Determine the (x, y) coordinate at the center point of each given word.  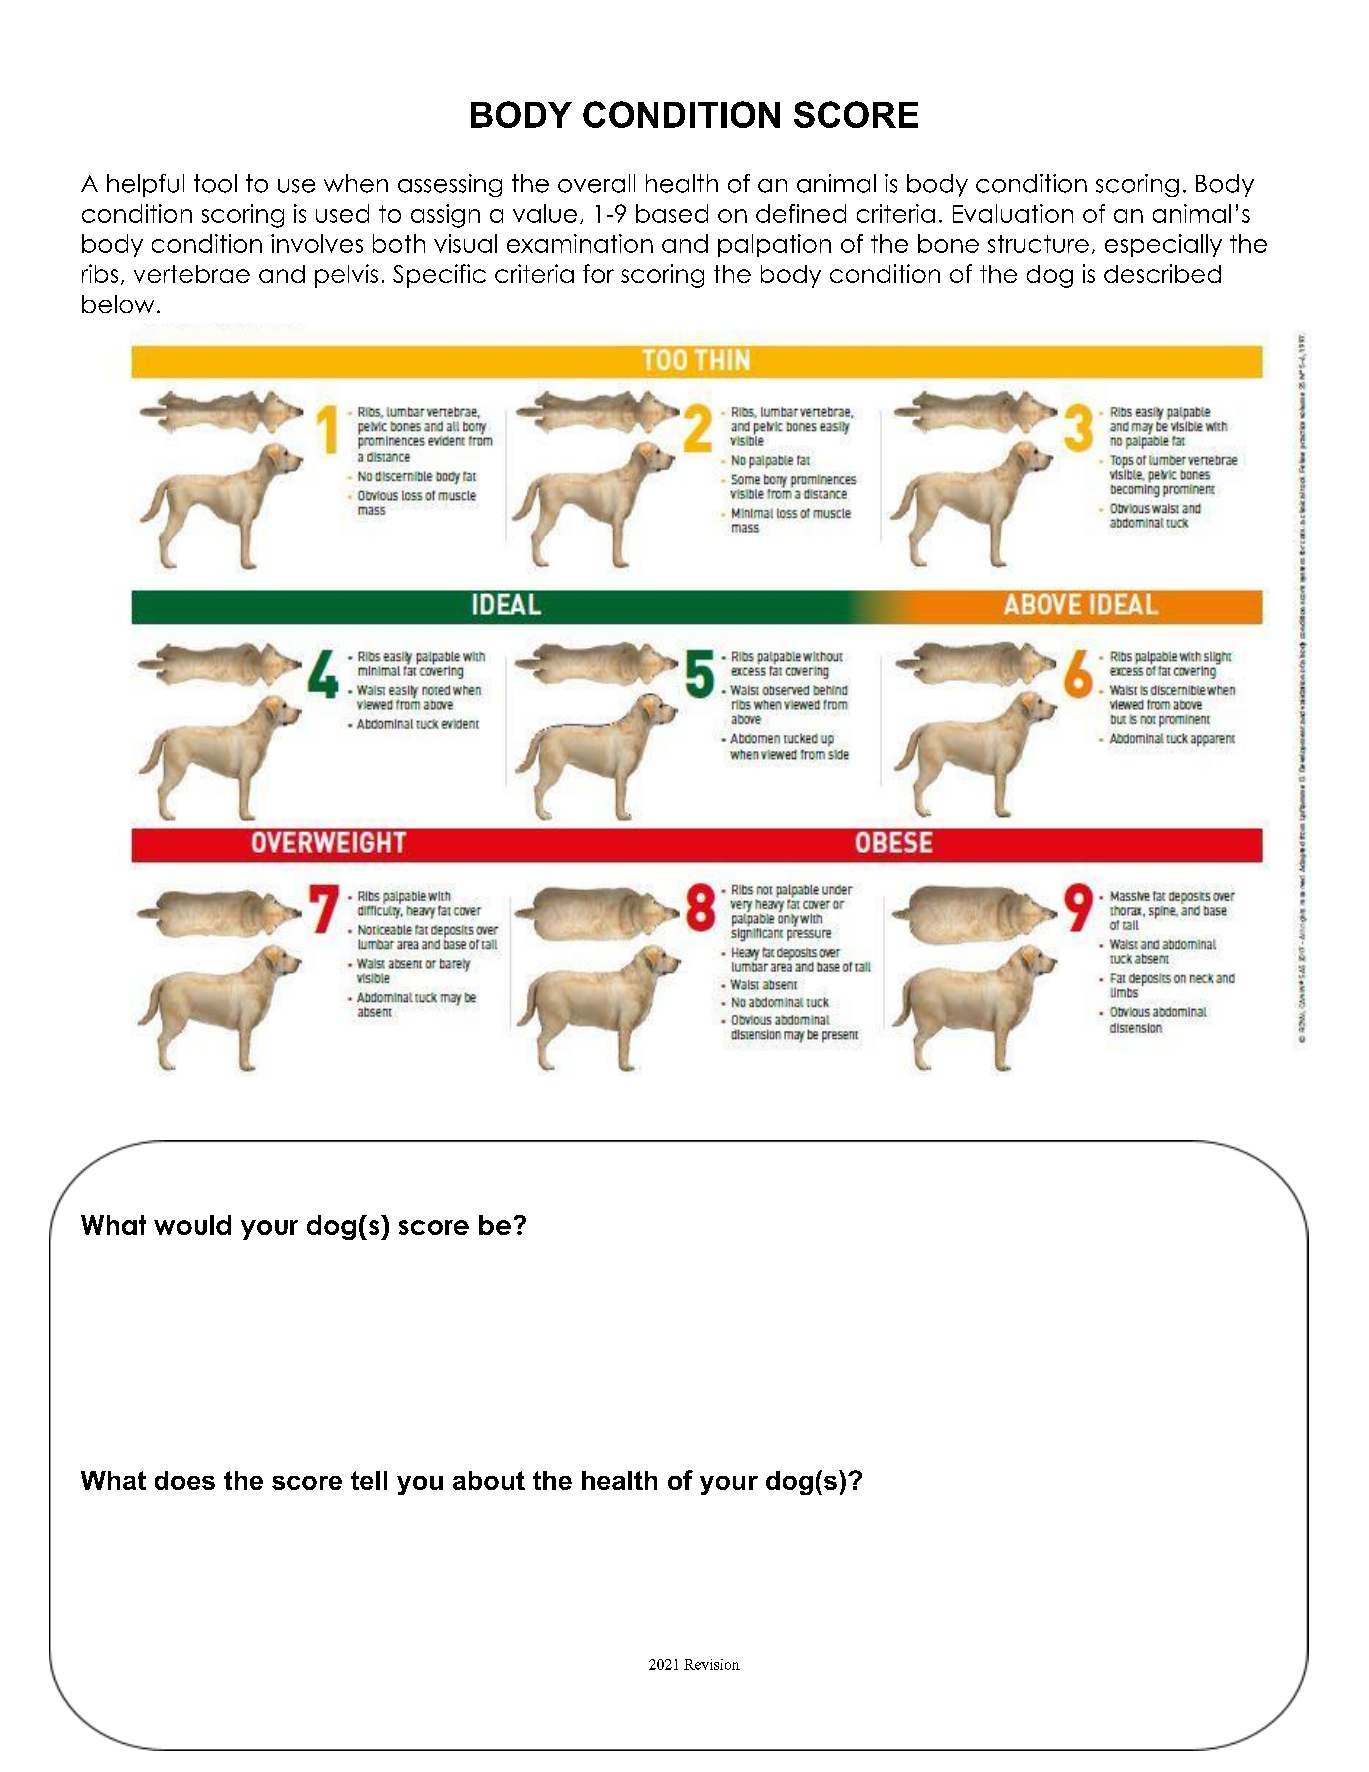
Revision (712, 1664)
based (672, 213)
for (598, 273)
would (192, 1225)
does (185, 1480)
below (118, 304)
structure (1038, 244)
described (1162, 273)
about (489, 1480)
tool (215, 183)
